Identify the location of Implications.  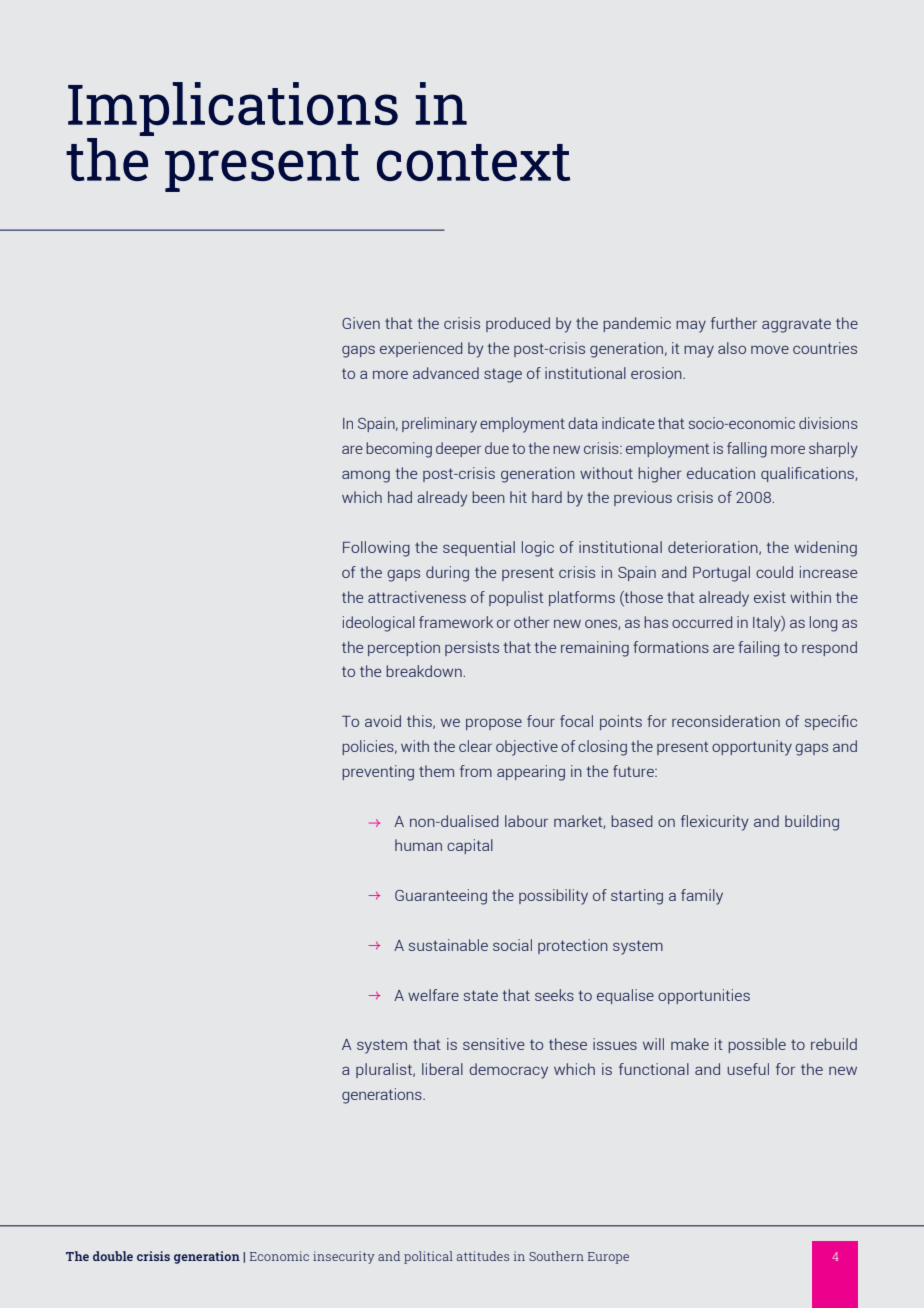
(233, 109).
